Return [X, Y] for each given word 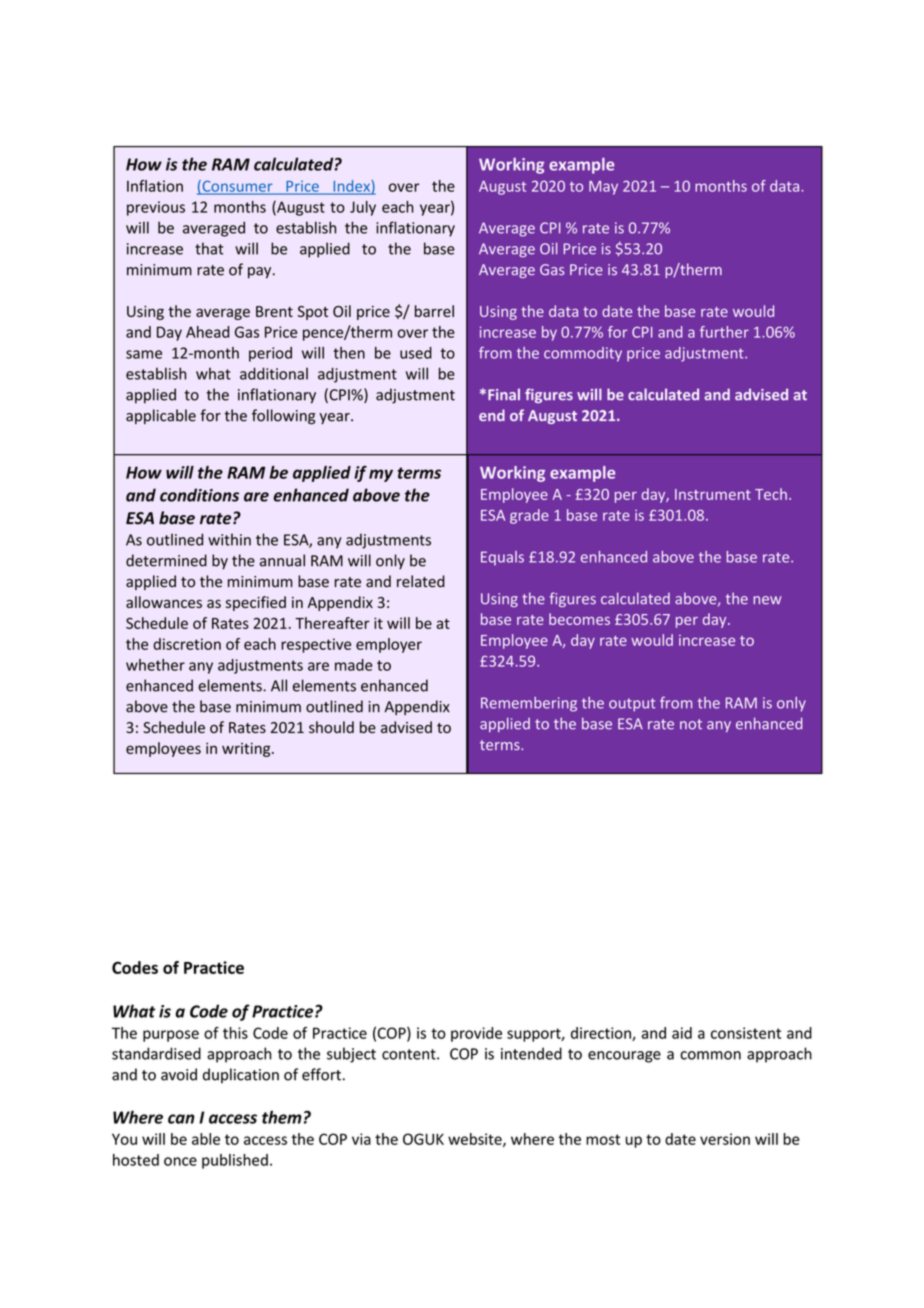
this [235, 1033]
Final [504, 394]
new [767, 600]
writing [247, 749]
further [724, 332]
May [603, 188]
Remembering [529, 704]
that [209, 248]
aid [682, 1033]
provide [476, 1034]
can [181, 1119]
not [691, 724]
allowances [164, 602]
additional [274, 373]
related [421, 581]
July [363, 208]
